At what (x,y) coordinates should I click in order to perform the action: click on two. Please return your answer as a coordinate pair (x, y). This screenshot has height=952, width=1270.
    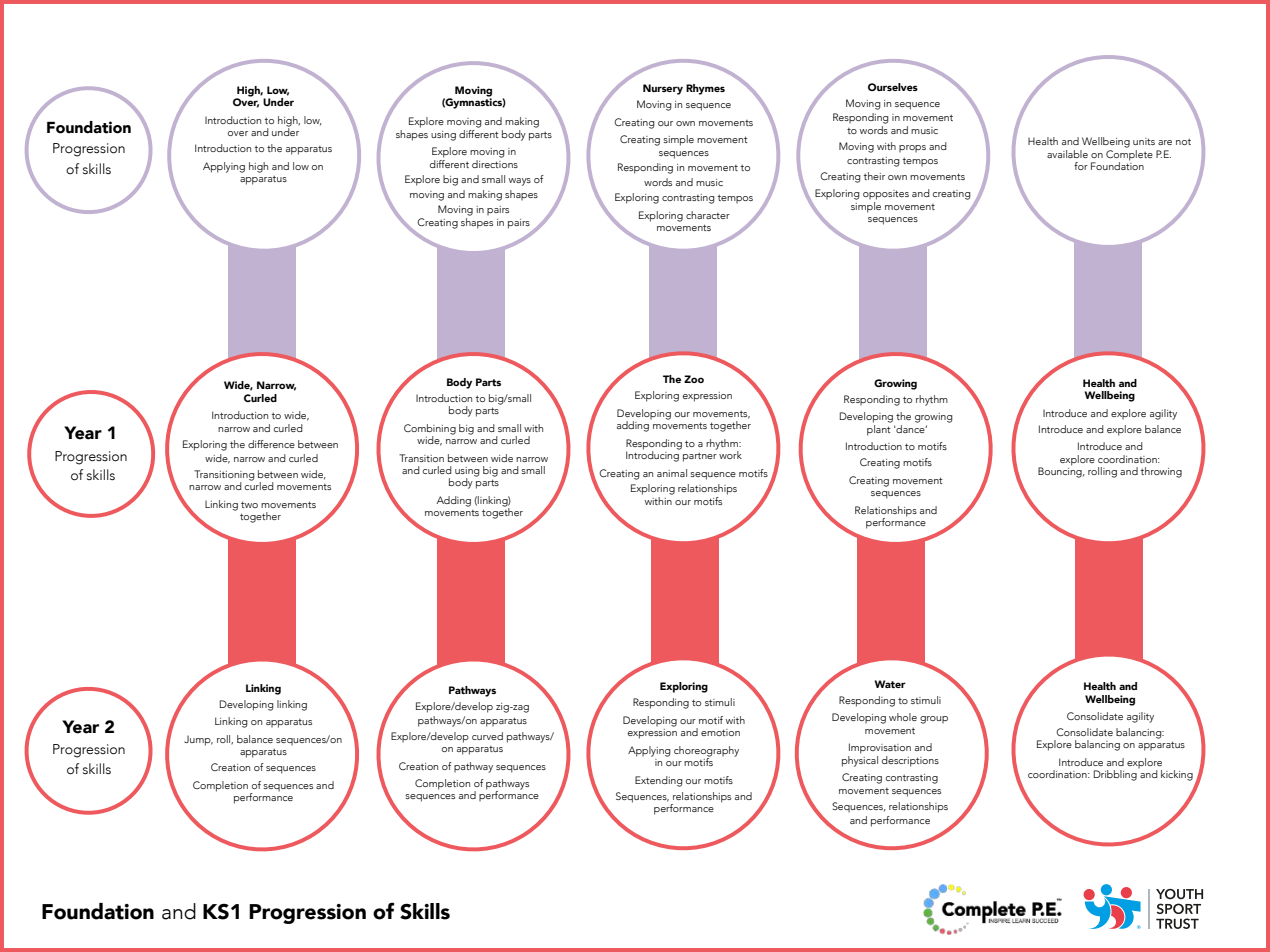
    Looking at the image, I should click on (249, 504).
